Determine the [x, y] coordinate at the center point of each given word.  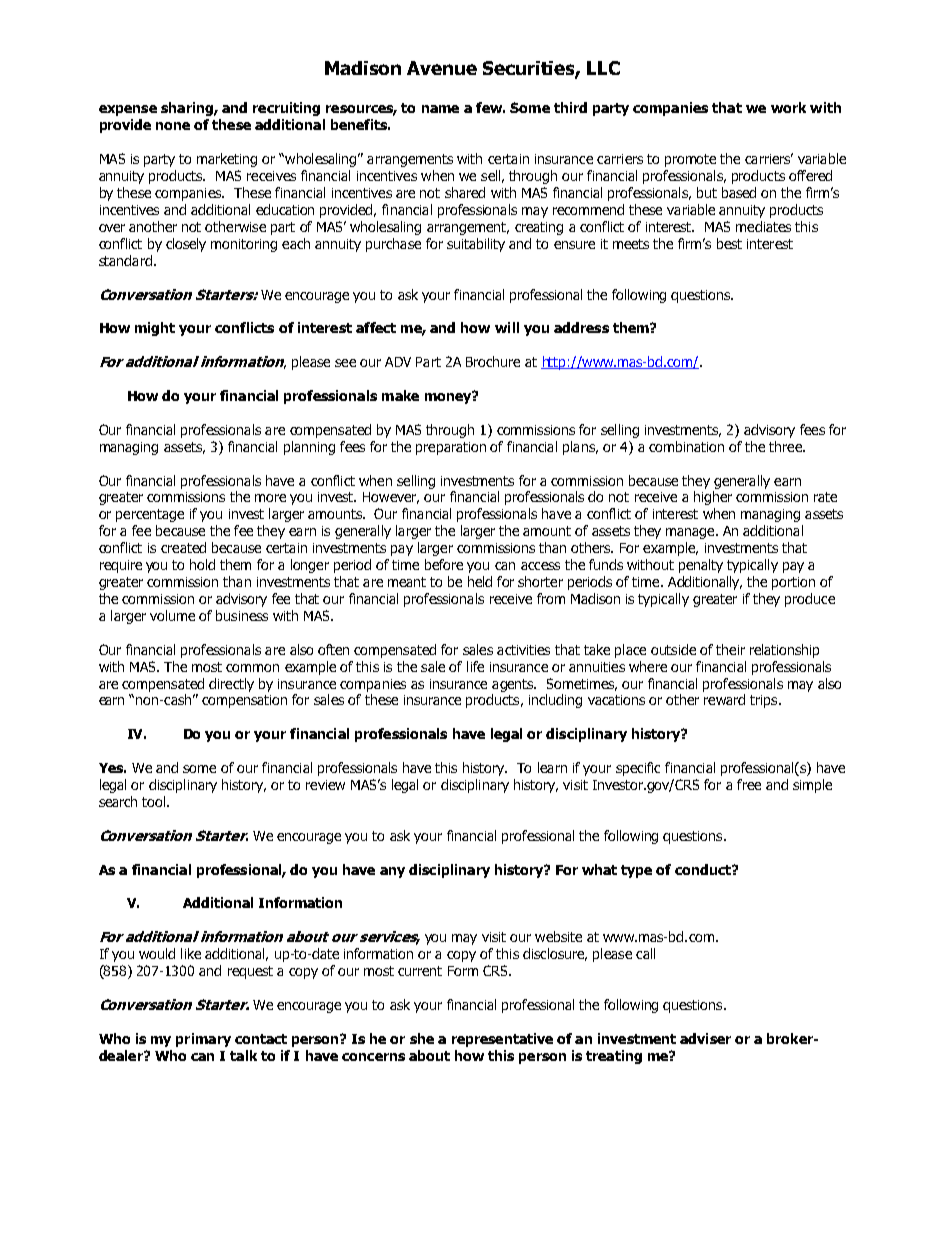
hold [202, 564]
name [440, 109]
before [444, 564]
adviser [705, 1038]
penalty [701, 566]
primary [203, 1040]
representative [502, 1040]
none [173, 126]
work [788, 107]
